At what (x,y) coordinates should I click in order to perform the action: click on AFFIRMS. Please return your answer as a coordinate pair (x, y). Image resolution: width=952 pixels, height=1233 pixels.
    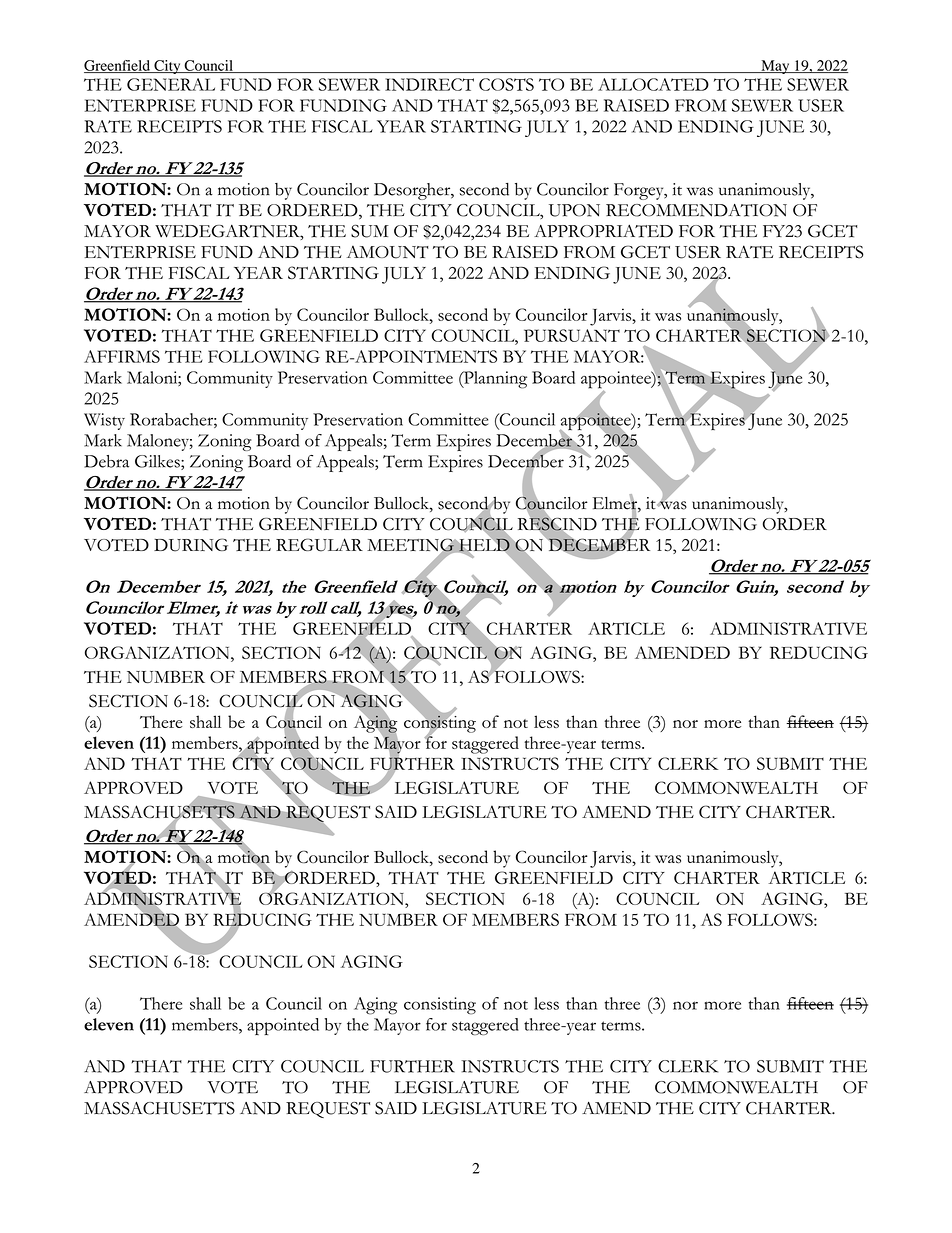
    Looking at the image, I should click on (122, 356).
